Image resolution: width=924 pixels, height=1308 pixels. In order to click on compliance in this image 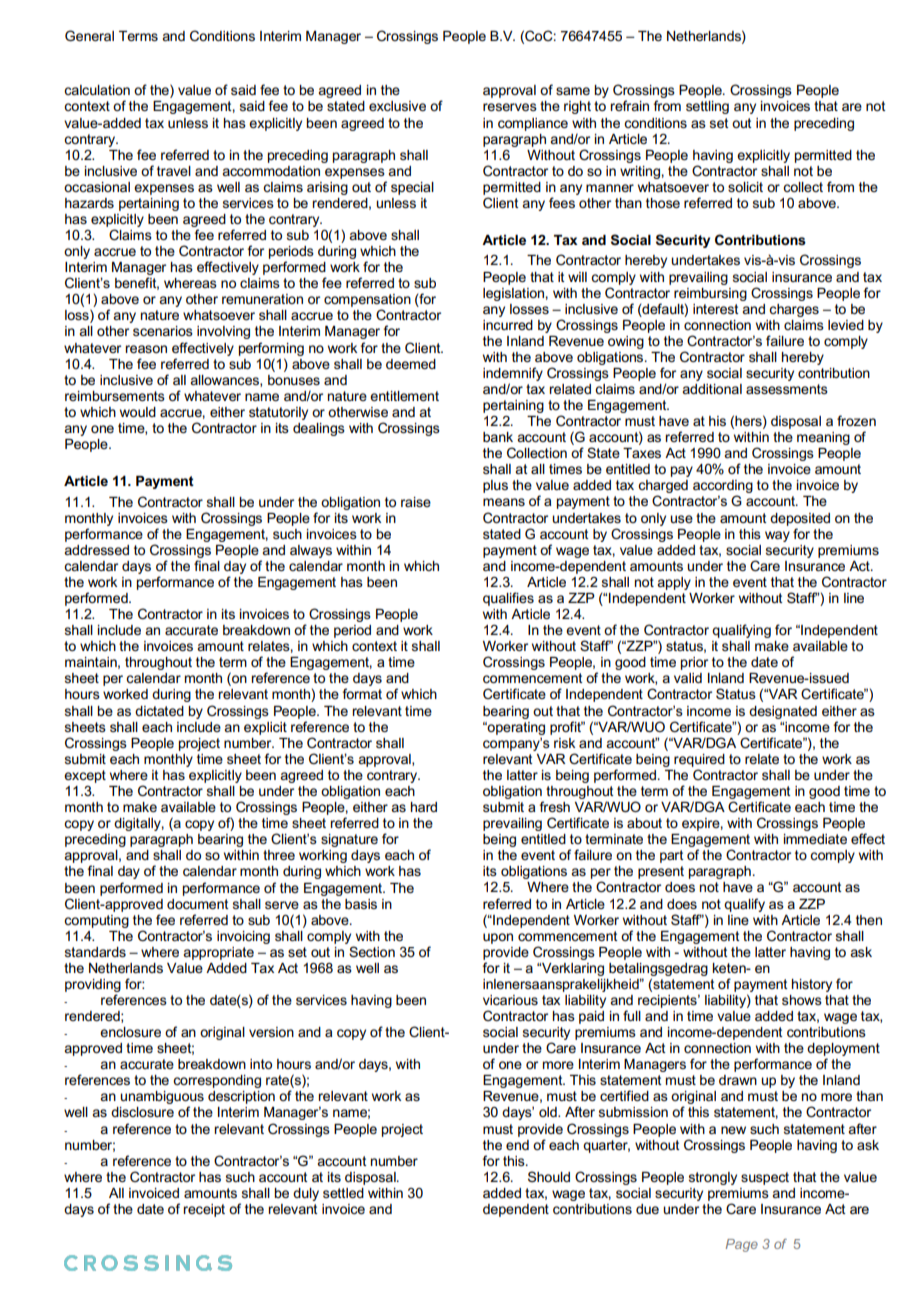, I will do `click(533, 124)`.
